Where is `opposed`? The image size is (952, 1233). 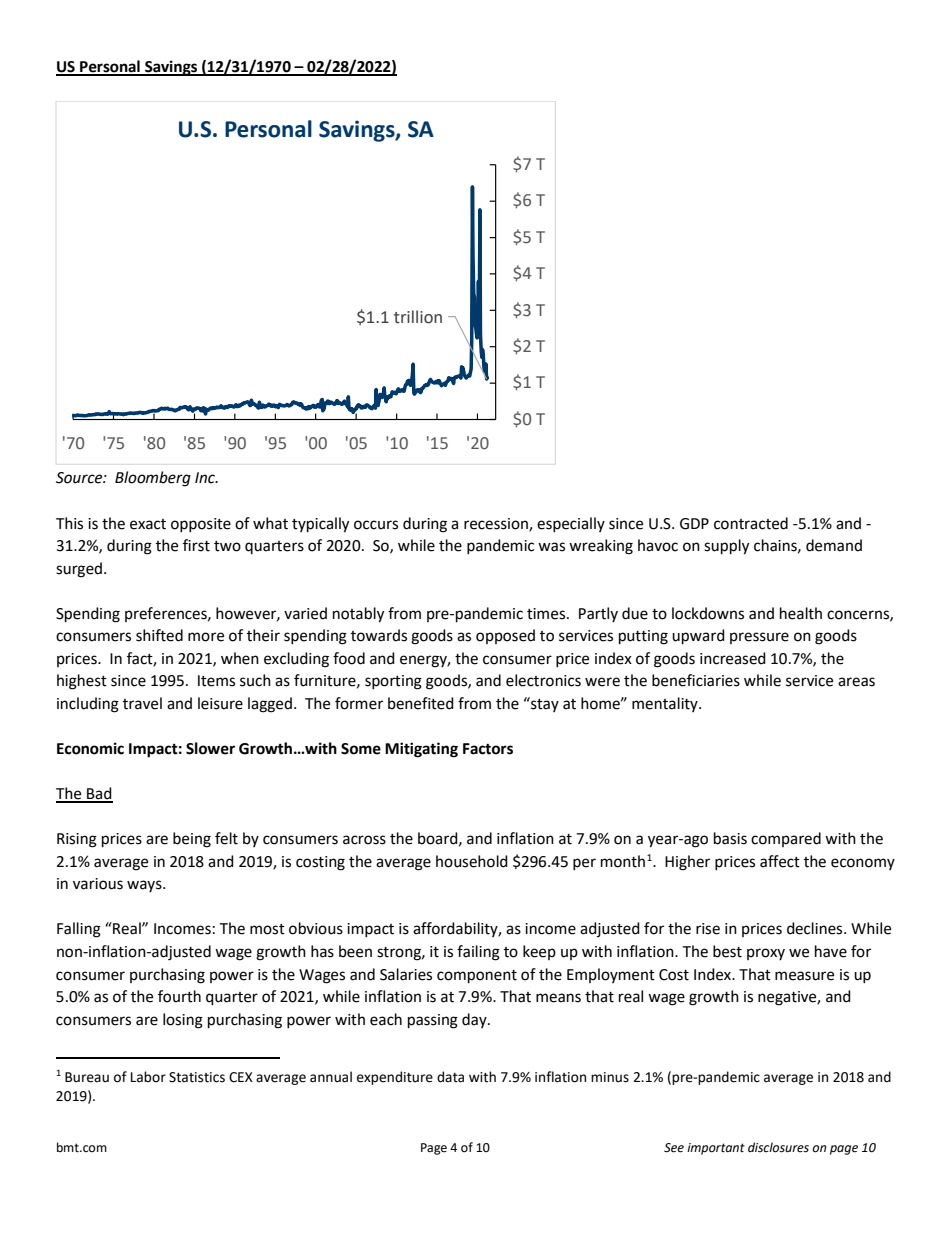
opposed is located at coordinates (505, 636).
